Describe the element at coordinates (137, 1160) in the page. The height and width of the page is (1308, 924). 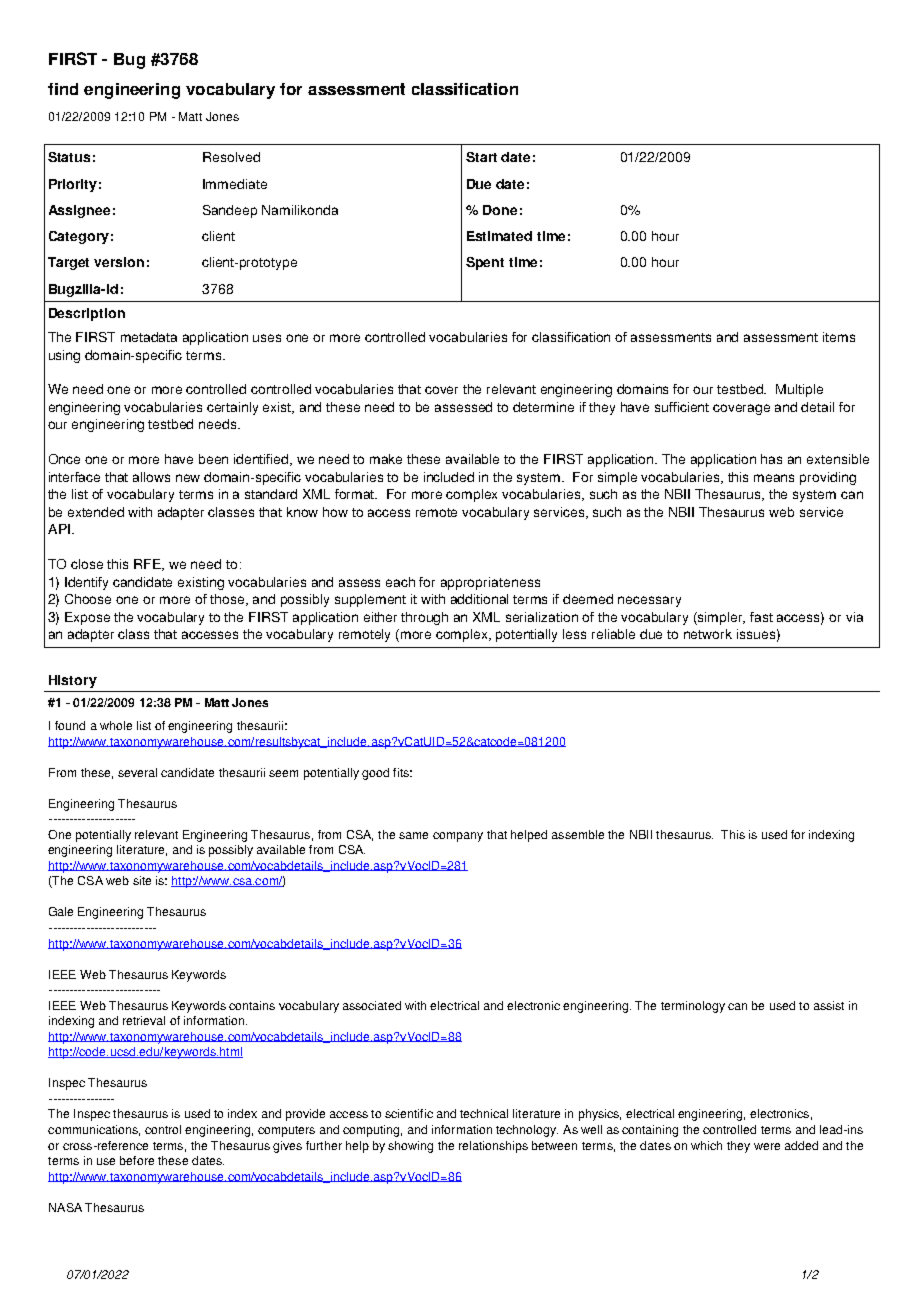
I see `before` at that location.
